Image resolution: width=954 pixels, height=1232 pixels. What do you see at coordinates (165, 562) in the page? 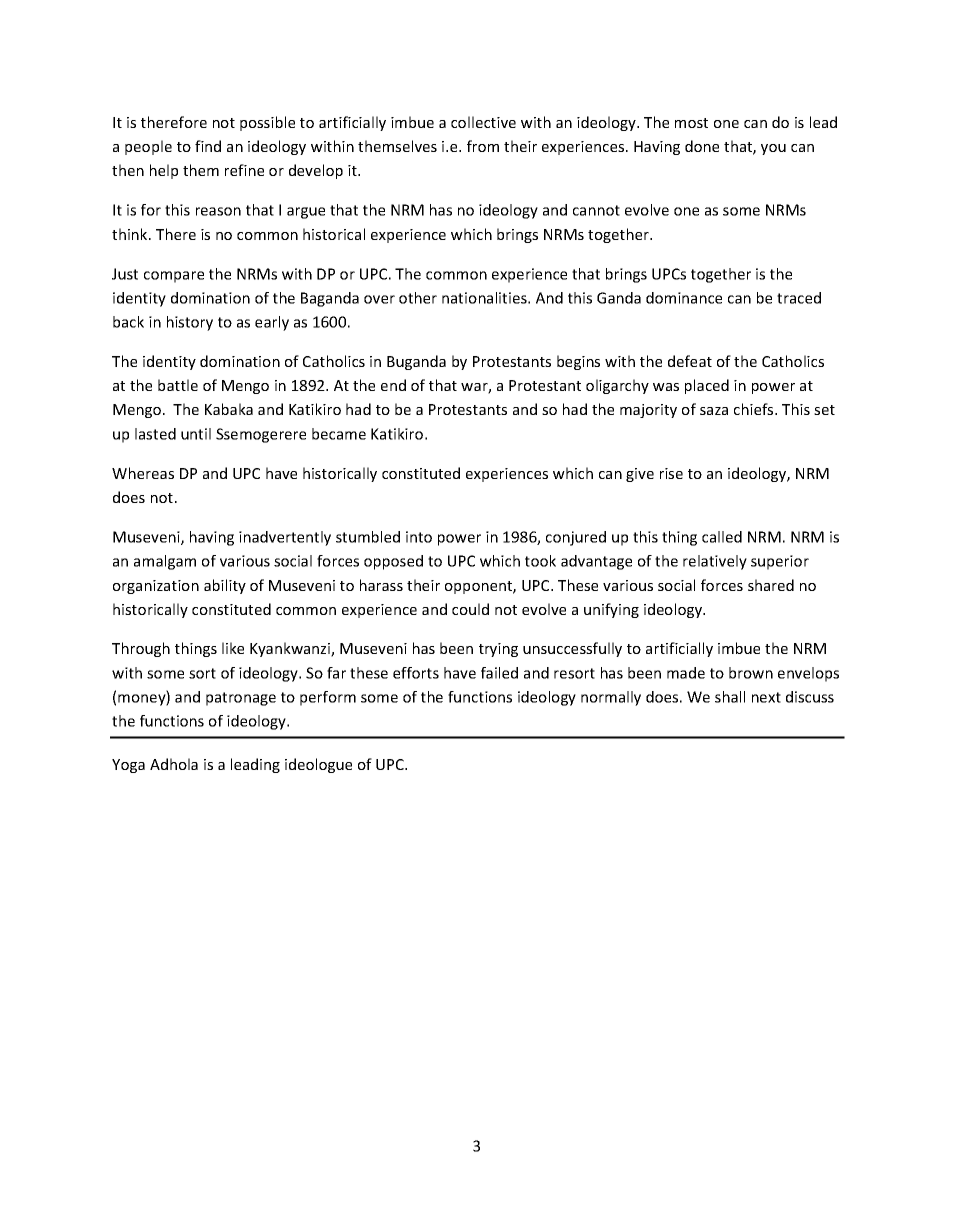
I see `amalgam` at bounding box center [165, 562].
